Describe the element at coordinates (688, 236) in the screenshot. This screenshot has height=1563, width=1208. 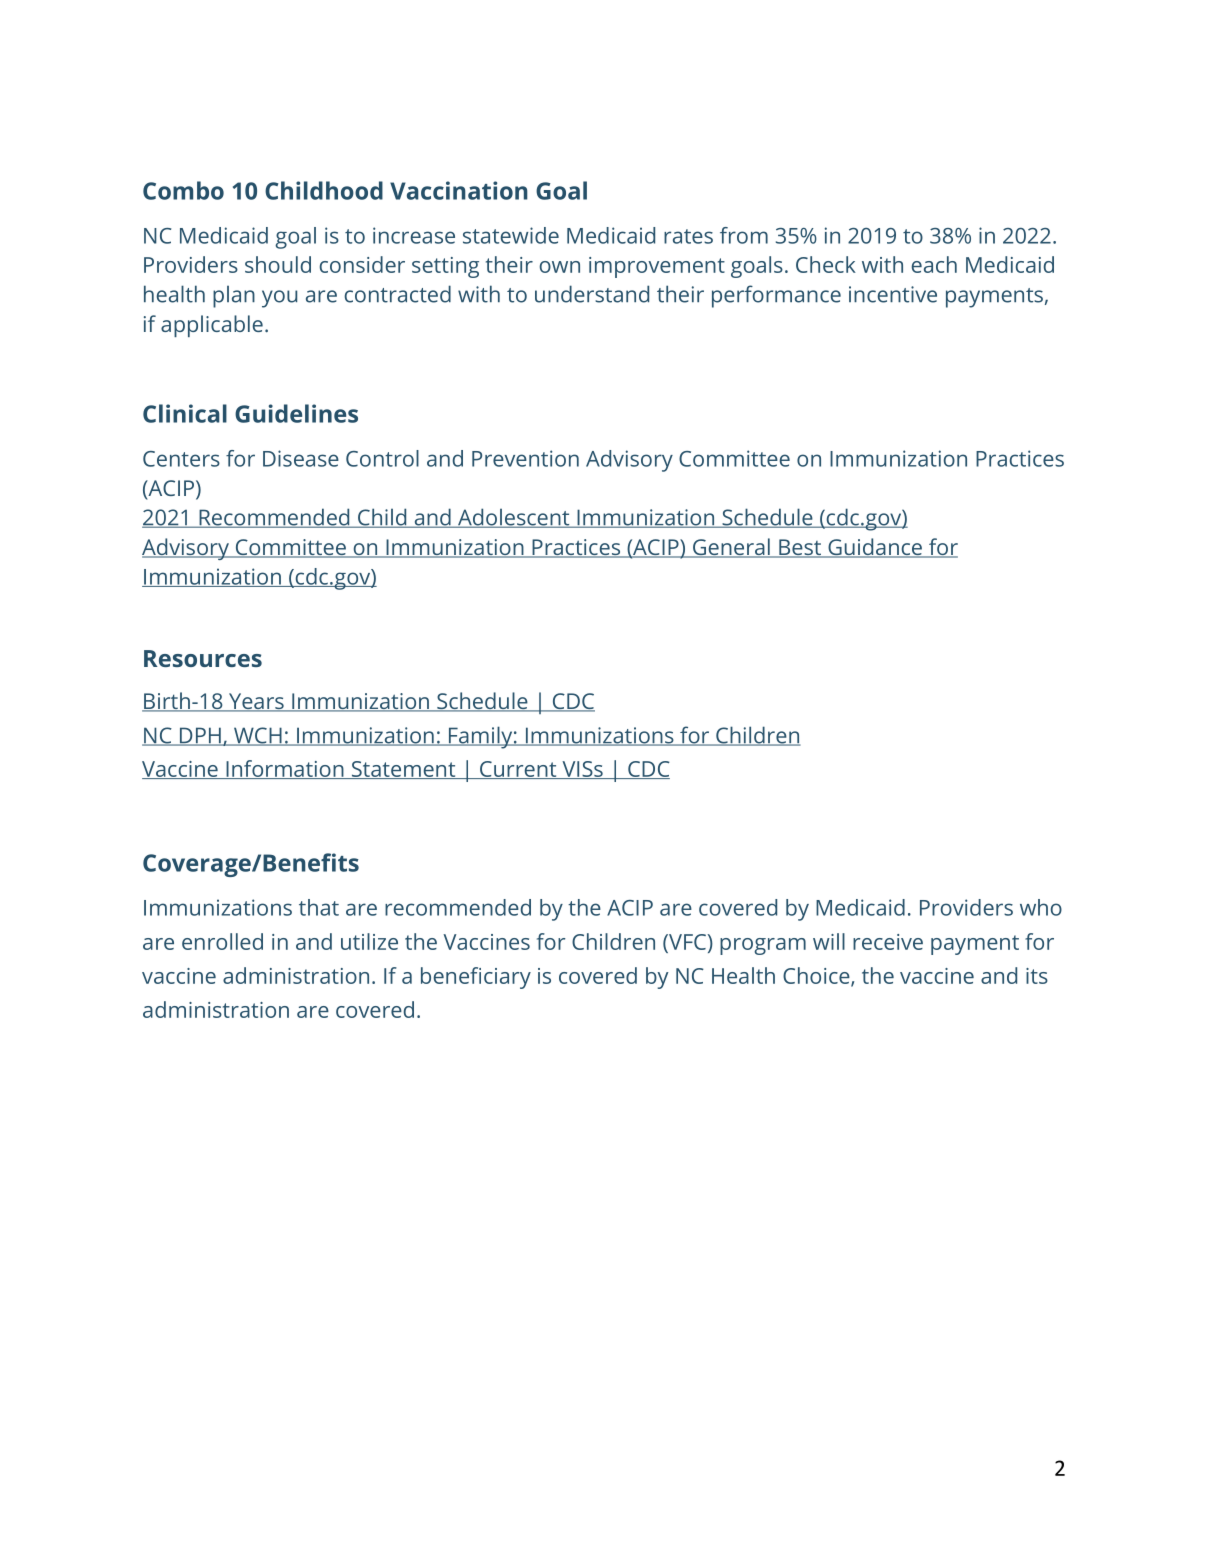
I see `rates` at that location.
